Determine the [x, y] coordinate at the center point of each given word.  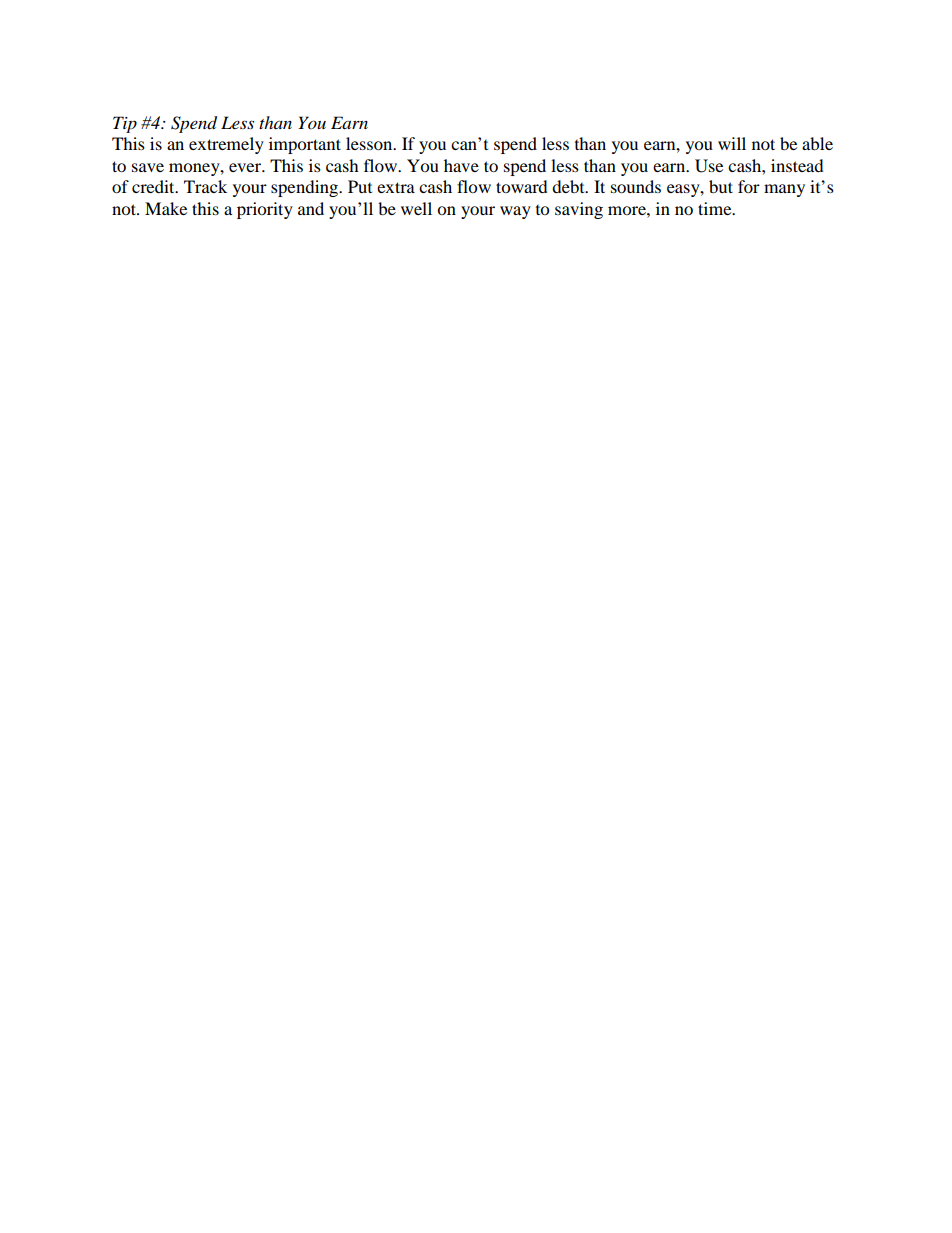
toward [522, 186]
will [732, 143]
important [305, 145]
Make [166, 208]
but [721, 186]
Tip [125, 124]
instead [797, 165]
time [716, 208]
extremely [226, 145]
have [461, 165]
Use [709, 166]
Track [205, 186]
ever [246, 167]
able [817, 143]
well [416, 208]
